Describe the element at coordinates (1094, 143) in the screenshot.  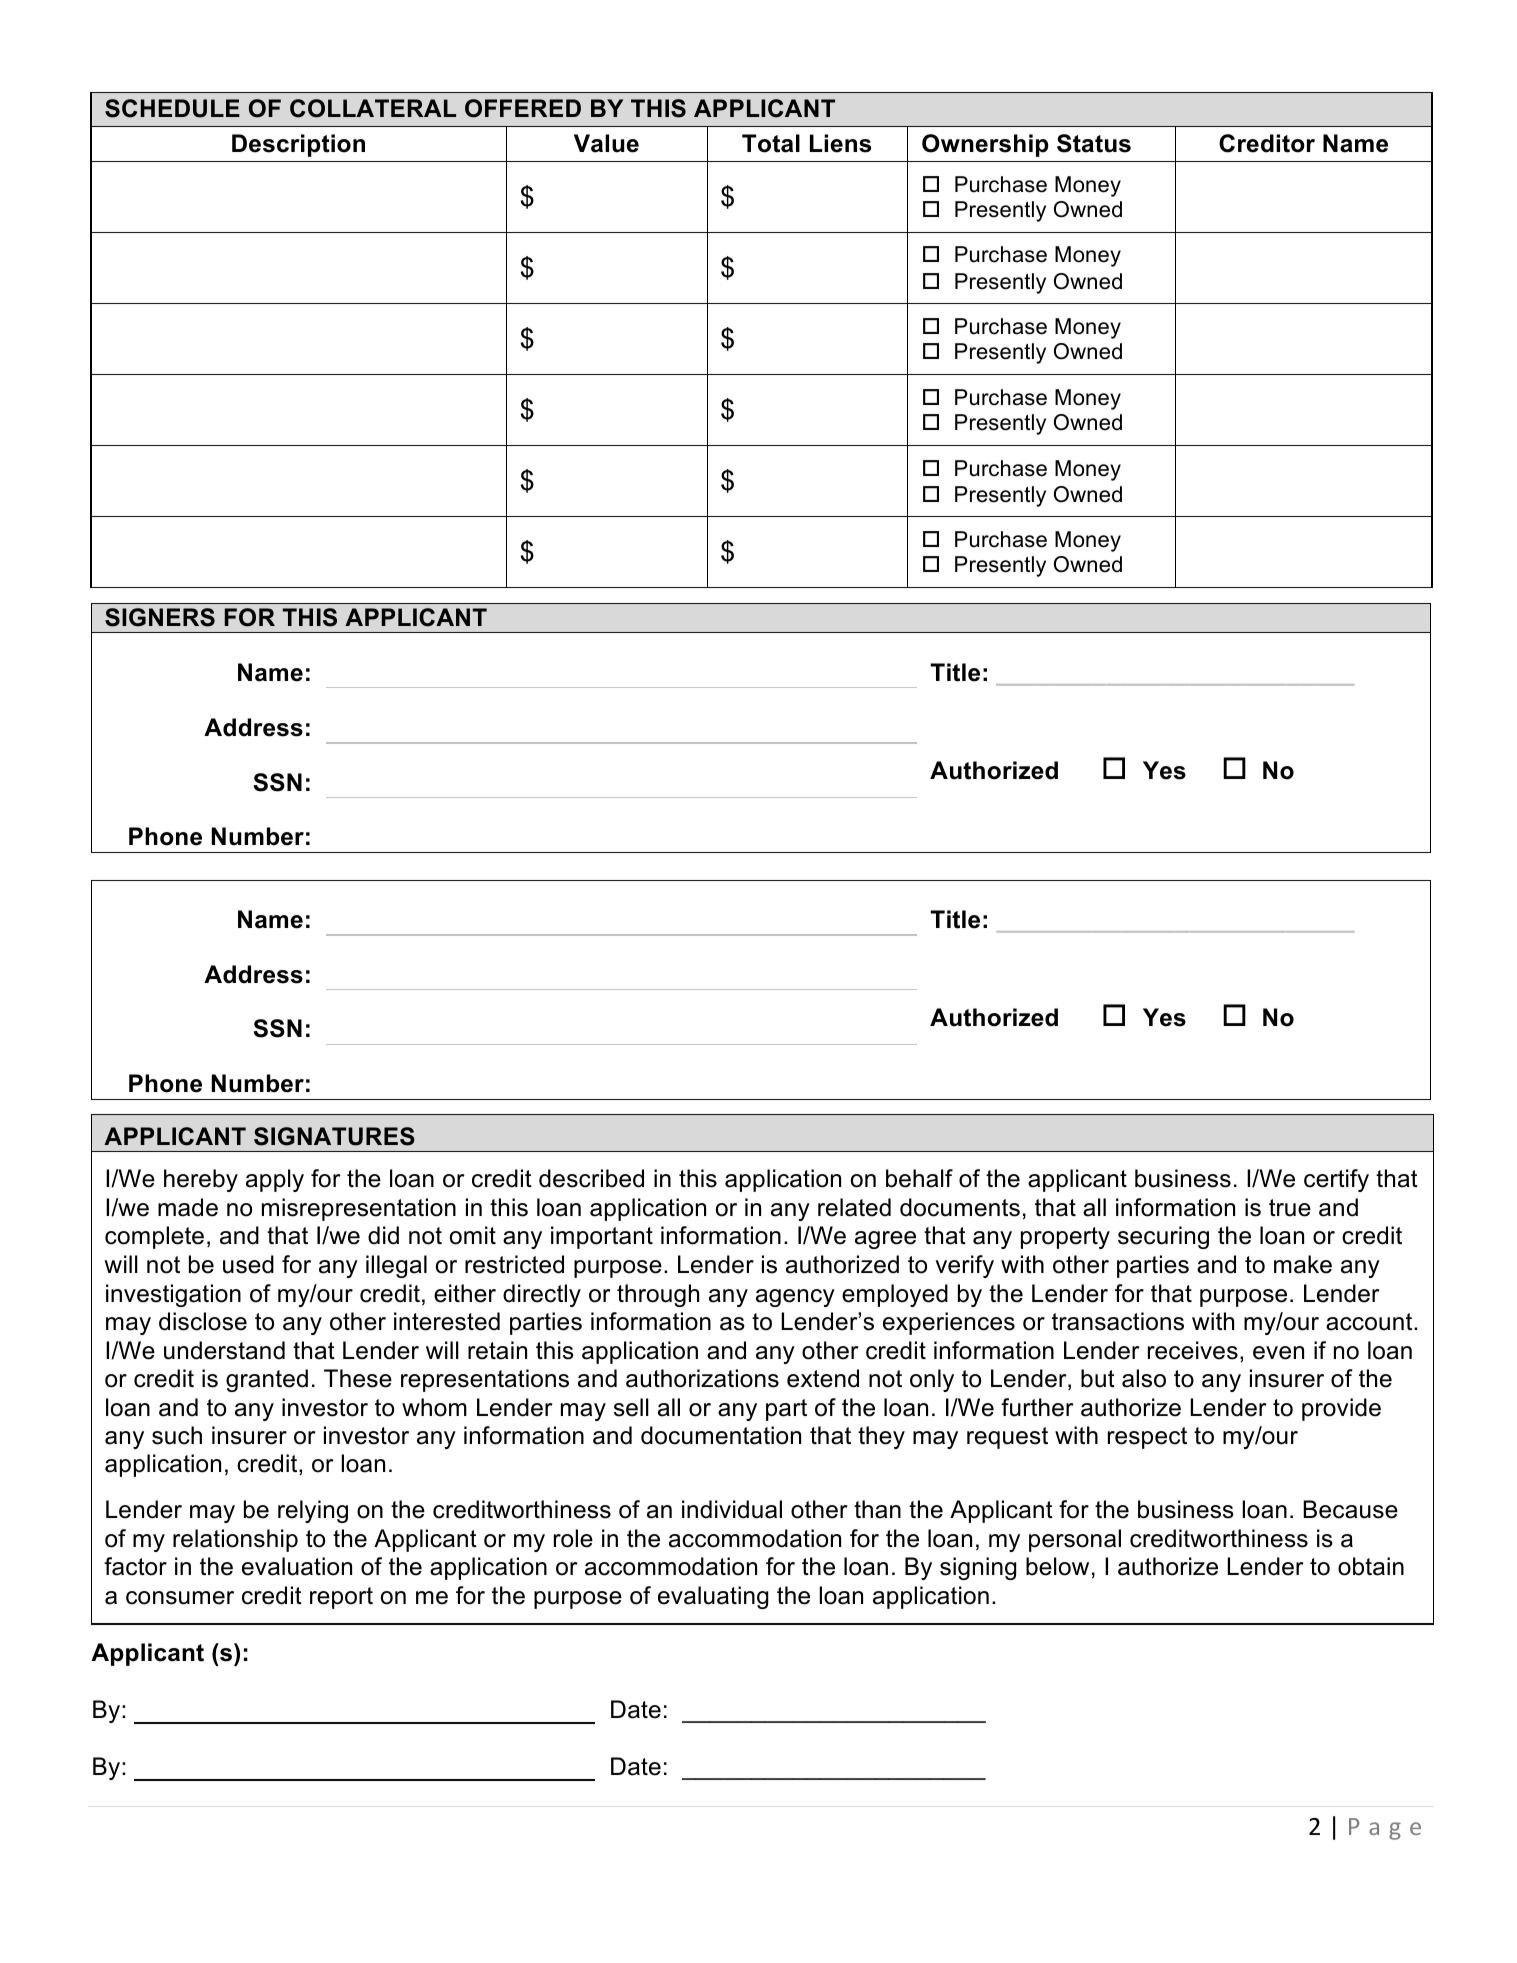
I see `Status` at that location.
